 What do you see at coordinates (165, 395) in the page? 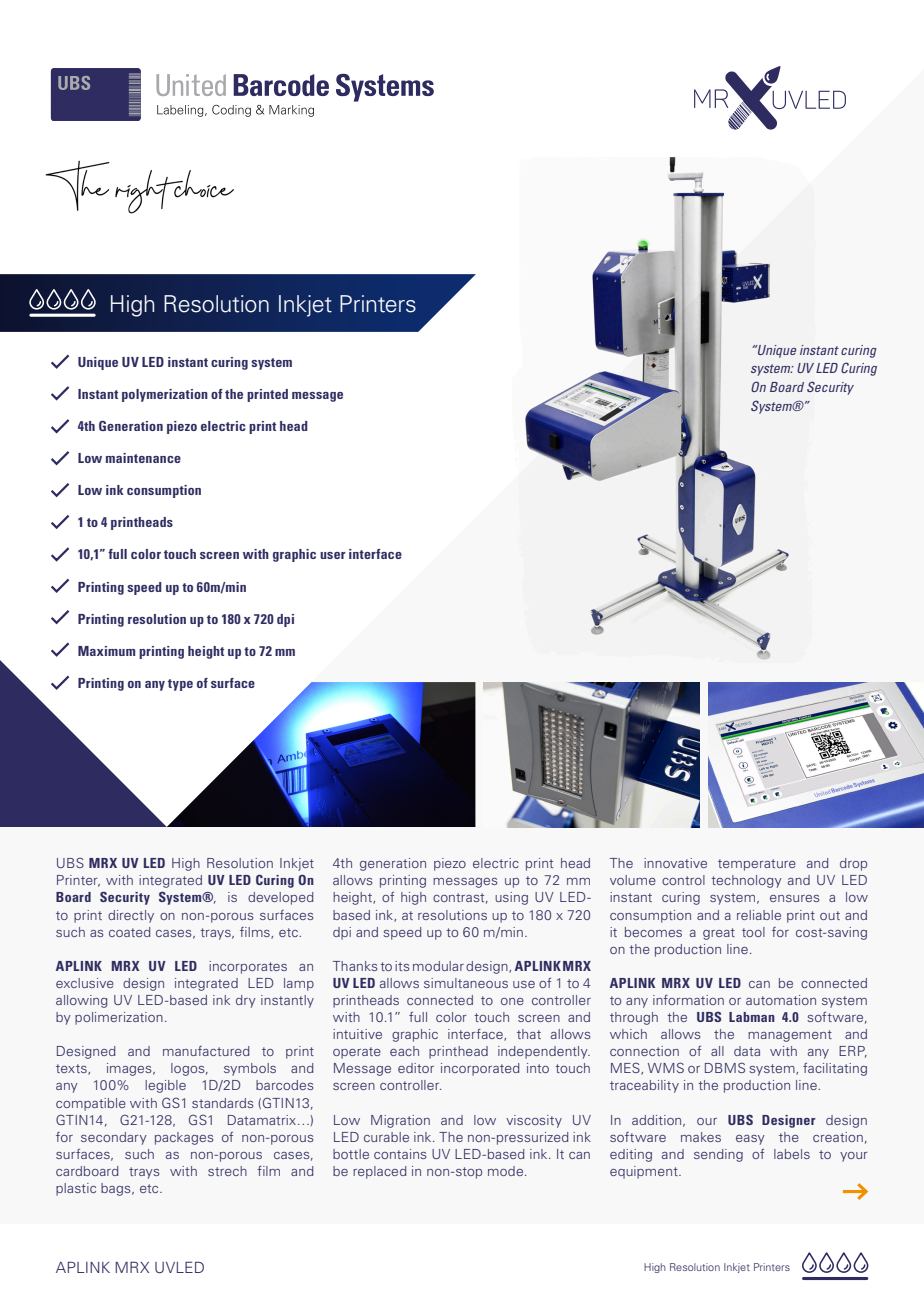
I see `polymerization` at bounding box center [165, 395].
